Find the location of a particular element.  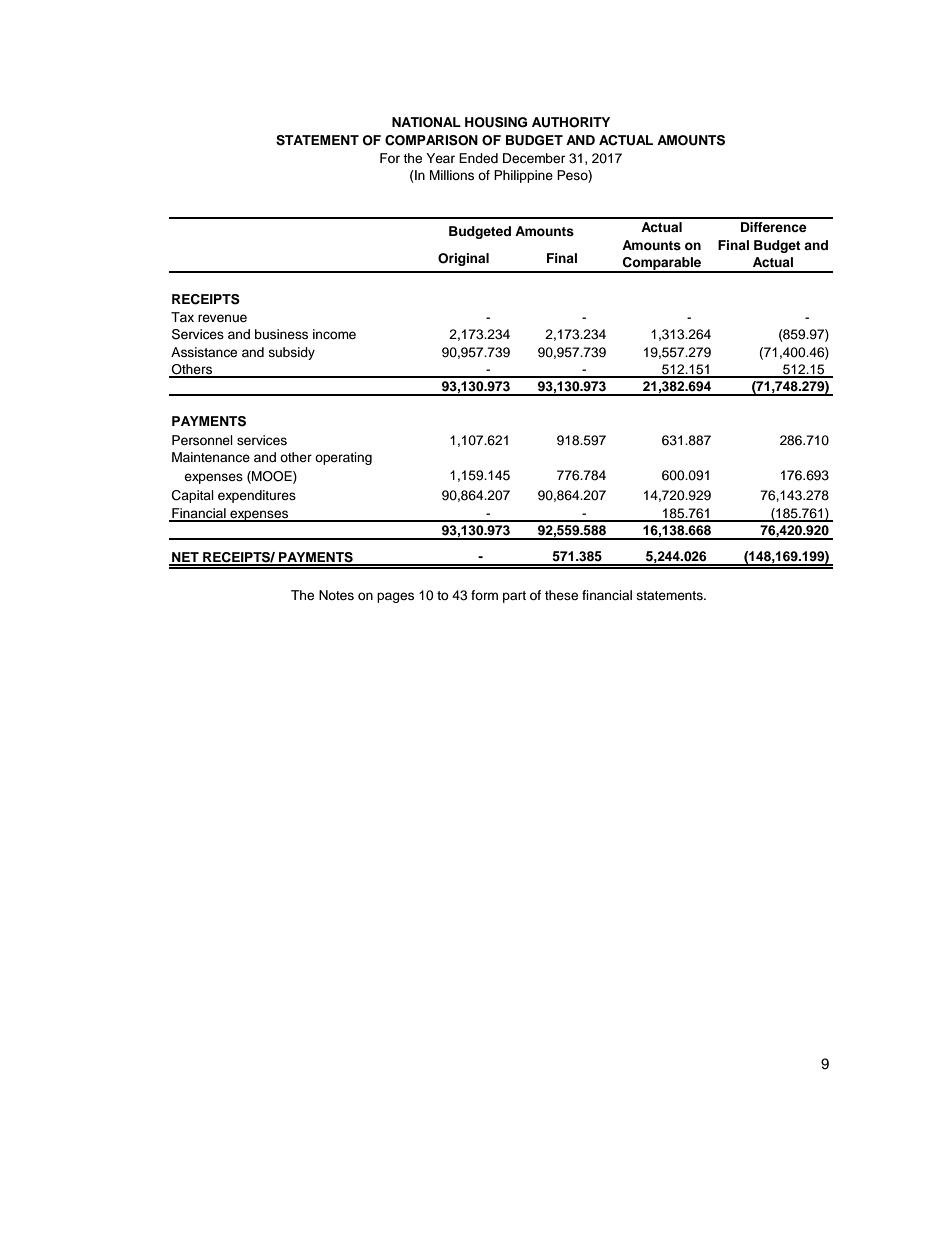

AUTHORITY is located at coordinates (571, 122).
